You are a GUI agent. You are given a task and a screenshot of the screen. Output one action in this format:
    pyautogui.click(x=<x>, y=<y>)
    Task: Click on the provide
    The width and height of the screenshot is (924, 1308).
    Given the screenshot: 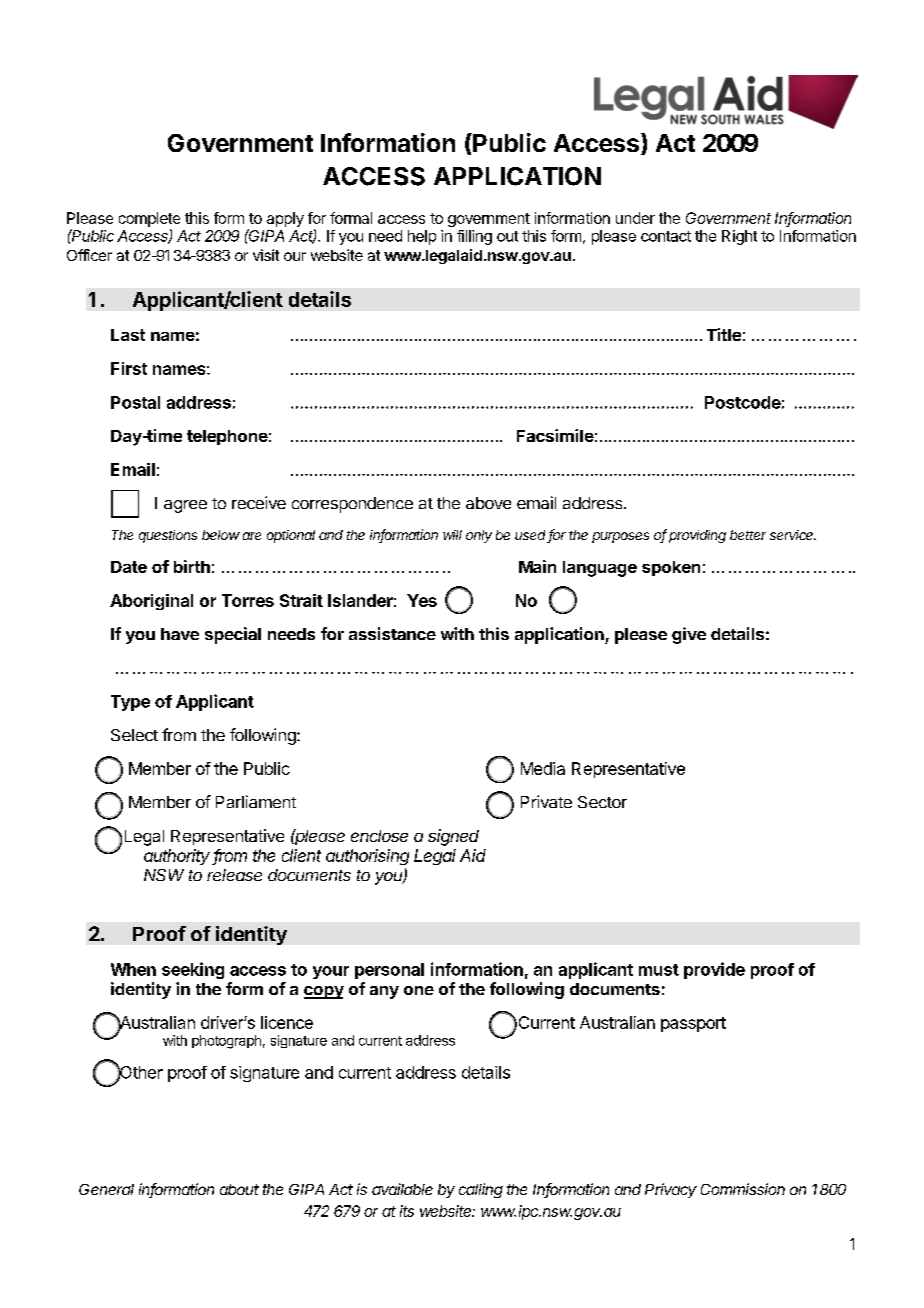 What is the action you would take?
    pyautogui.click(x=714, y=970)
